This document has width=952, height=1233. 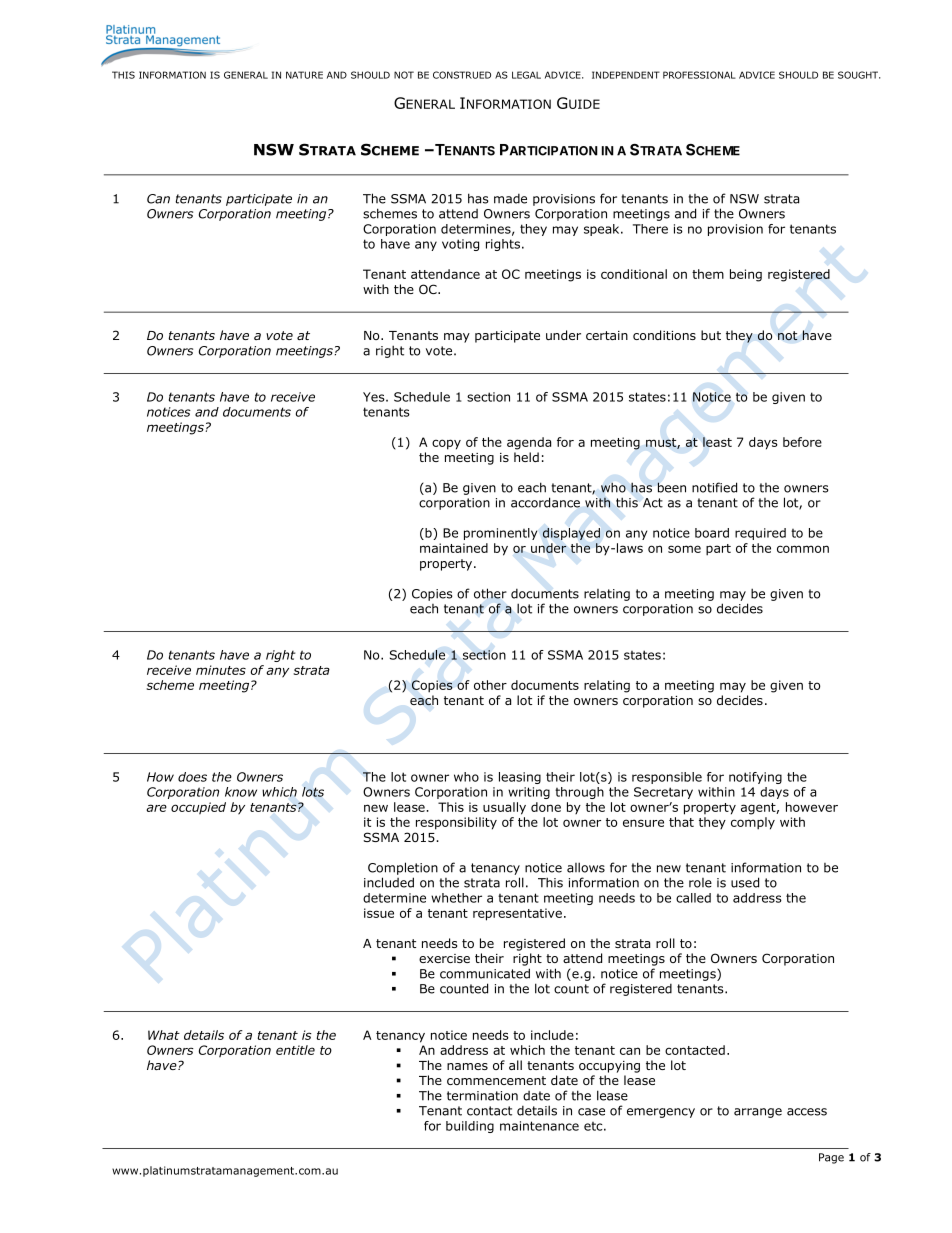 What do you see at coordinates (295, 1050) in the document?
I see `entitle` at bounding box center [295, 1050].
